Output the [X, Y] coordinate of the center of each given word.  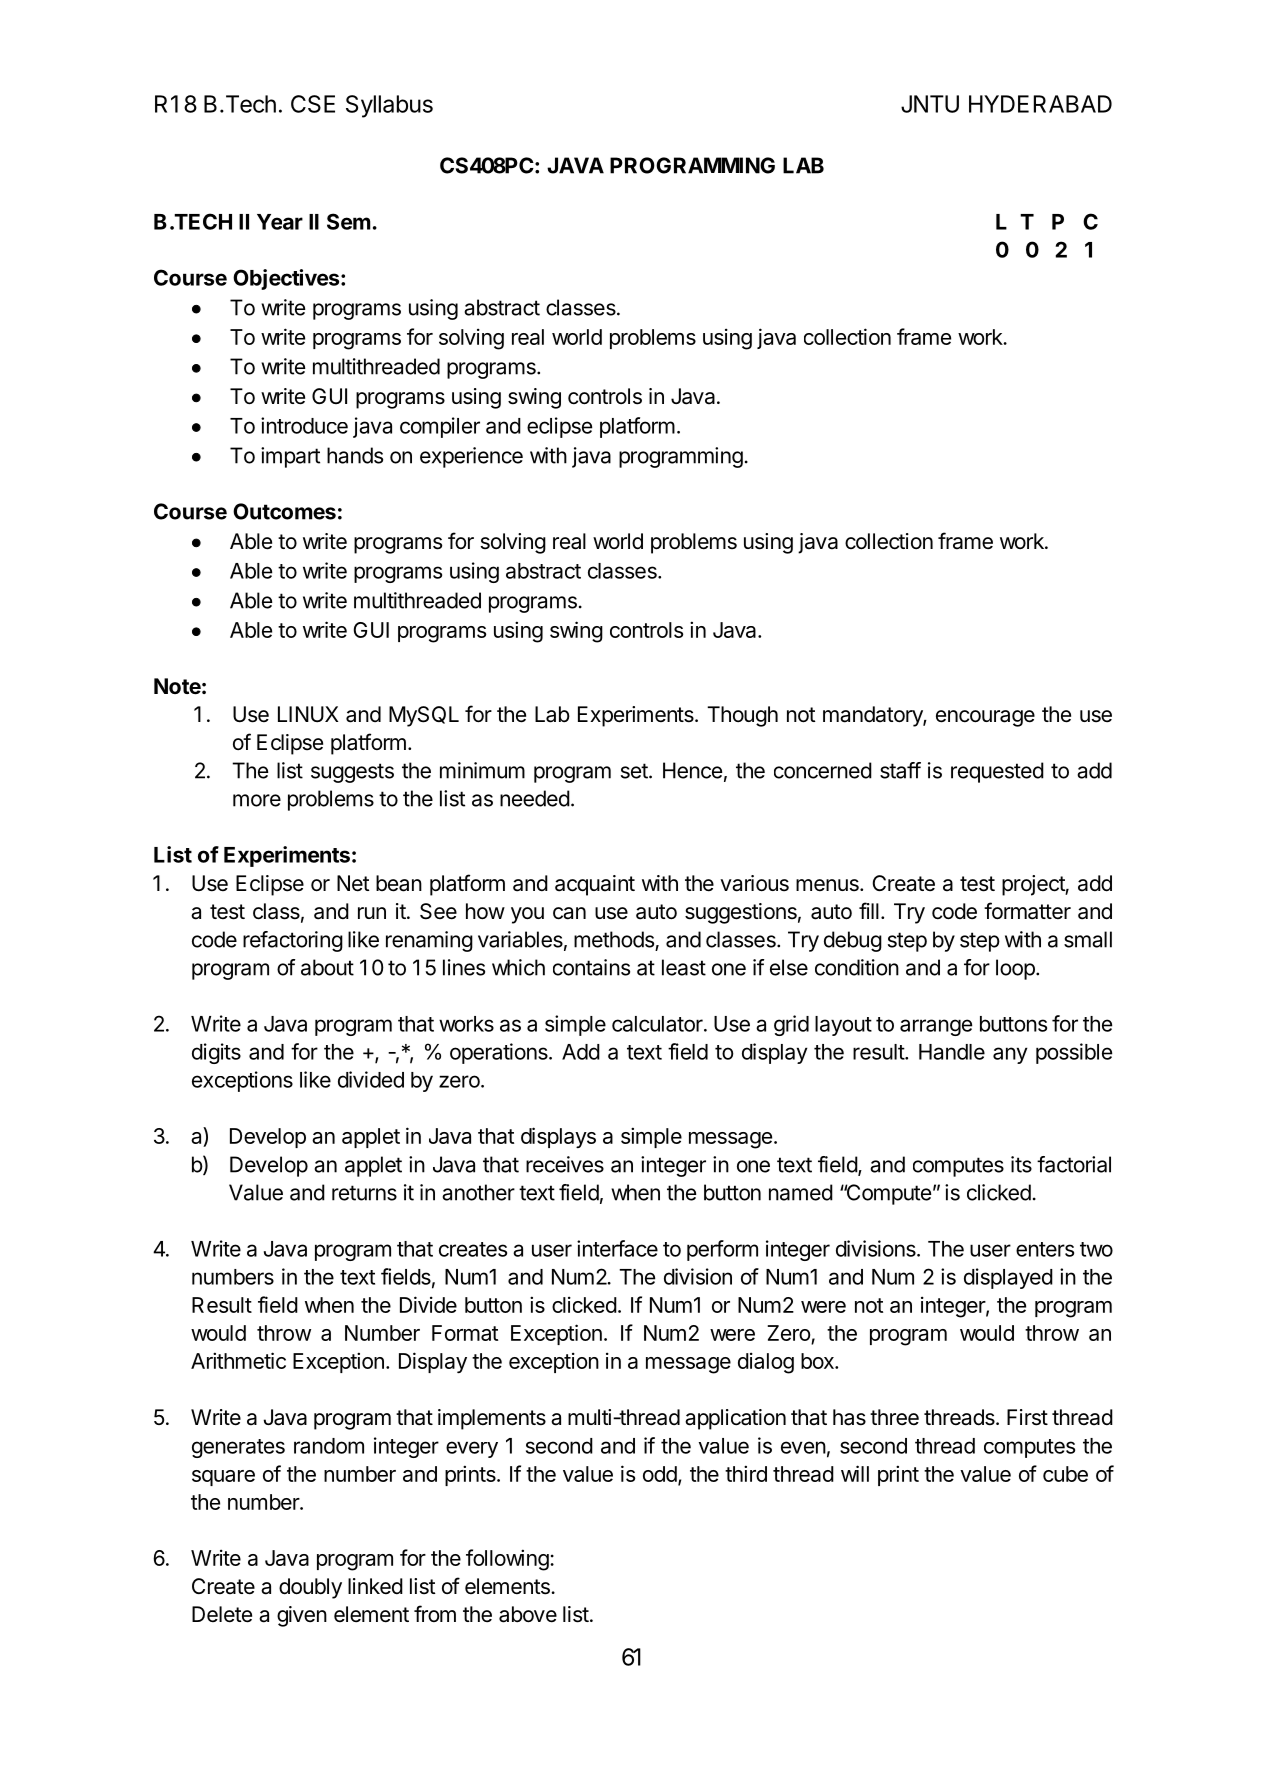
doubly [310, 1588]
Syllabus [389, 106]
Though [742, 716]
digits [216, 1053]
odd [660, 1474]
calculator [658, 1024]
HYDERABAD [1040, 104]
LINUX [308, 714]
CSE [313, 104]
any [1010, 1055]
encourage [985, 718]
